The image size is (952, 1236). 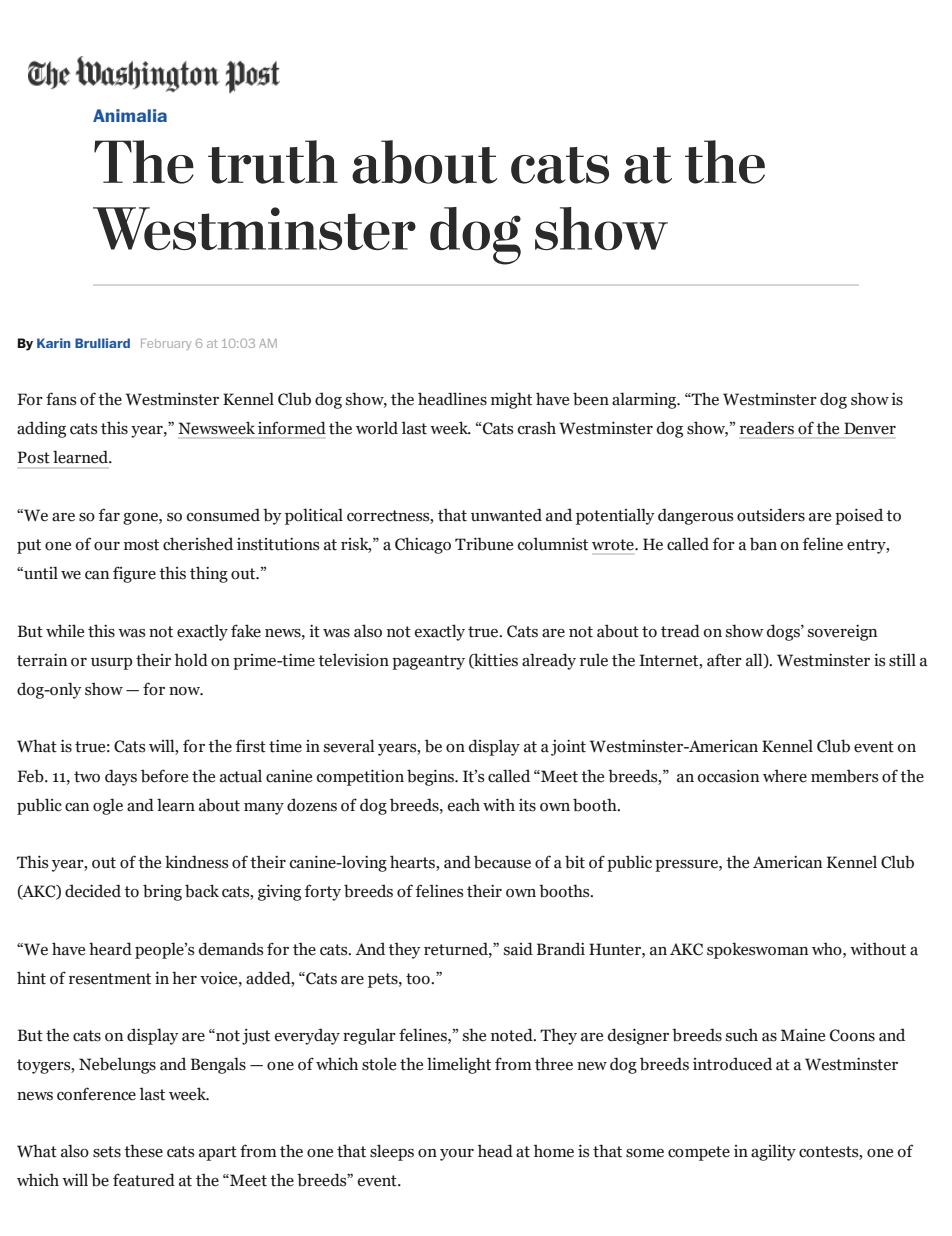 What do you see at coordinates (828, 949) in the image?
I see `who` at bounding box center [828, 949].
